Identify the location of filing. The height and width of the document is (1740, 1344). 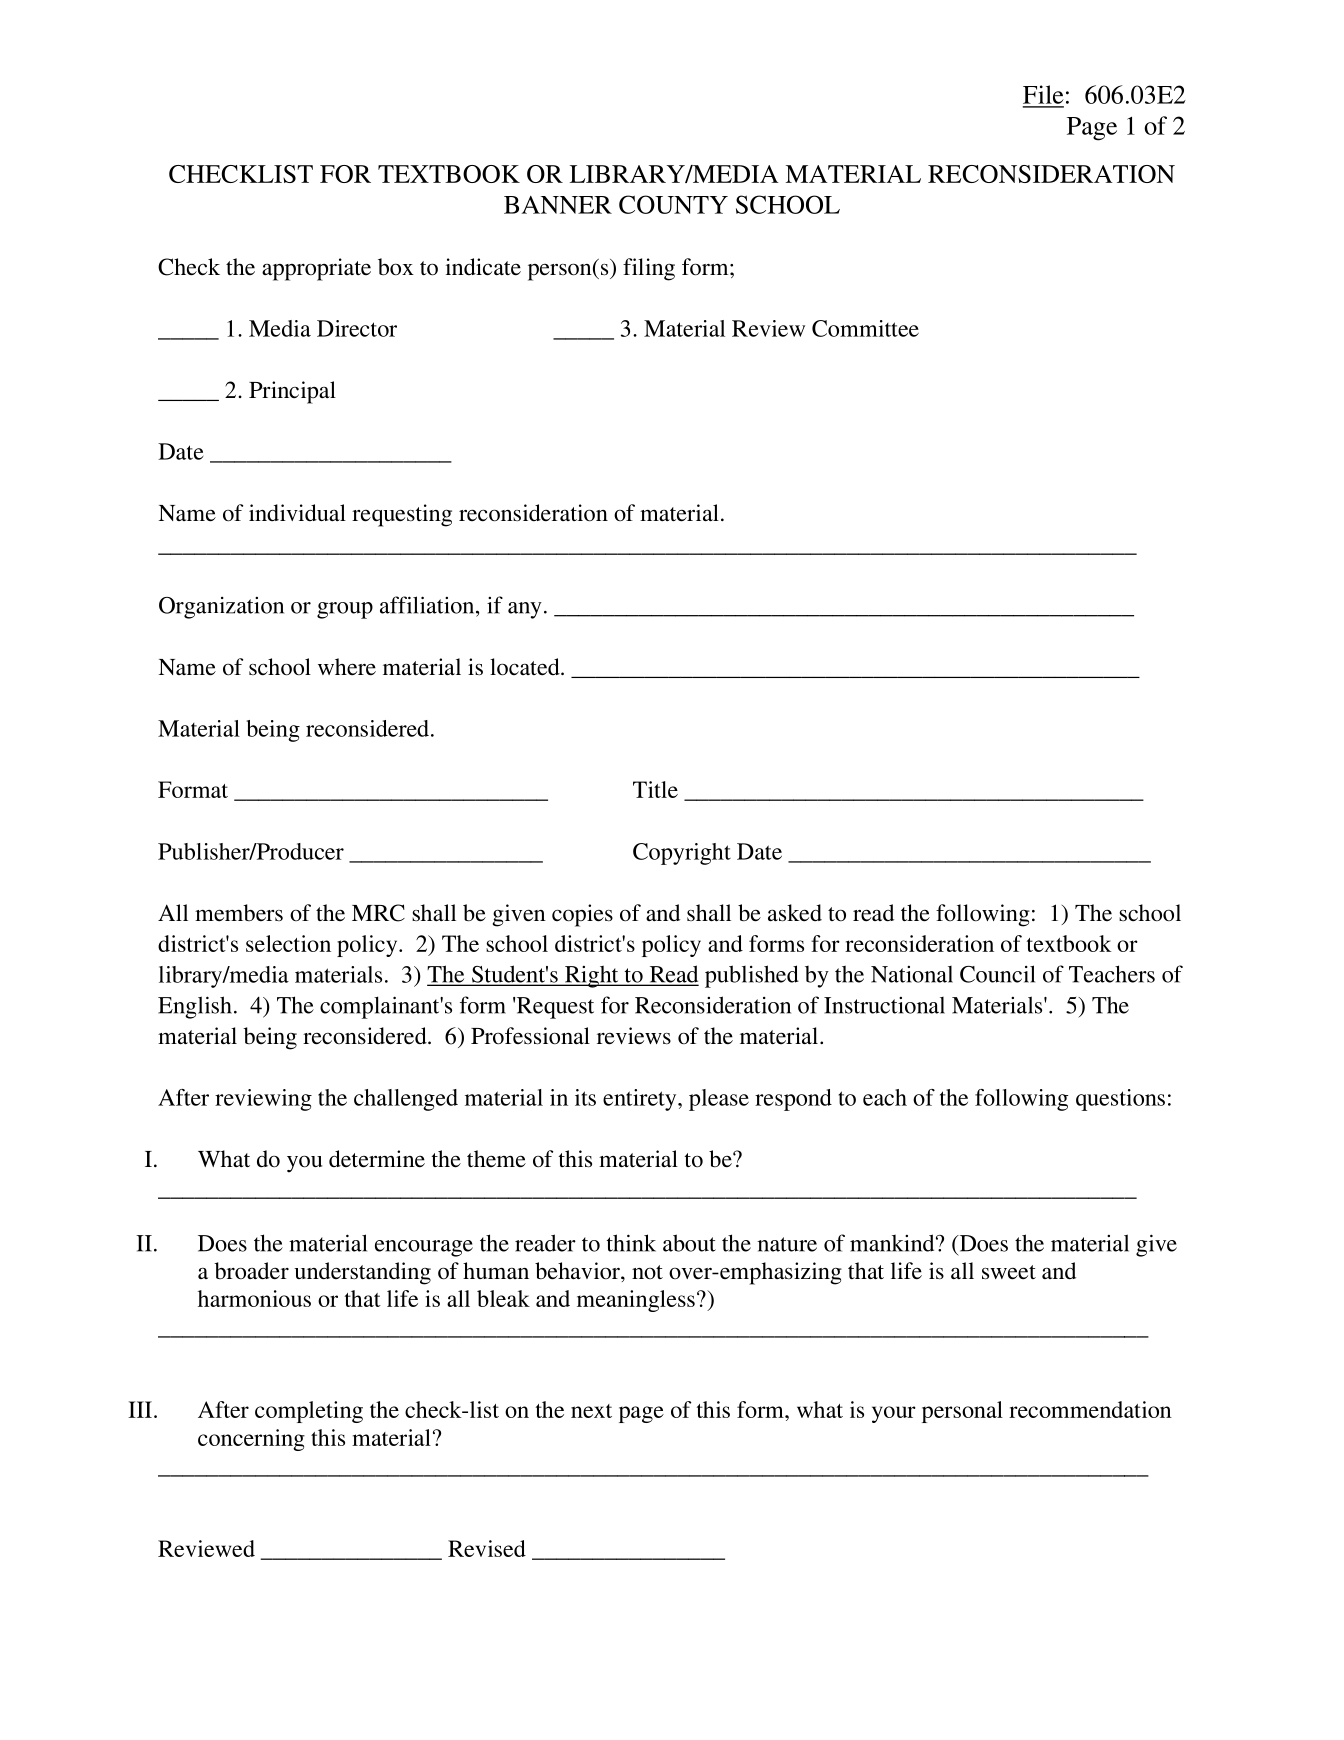
(649, 269).
